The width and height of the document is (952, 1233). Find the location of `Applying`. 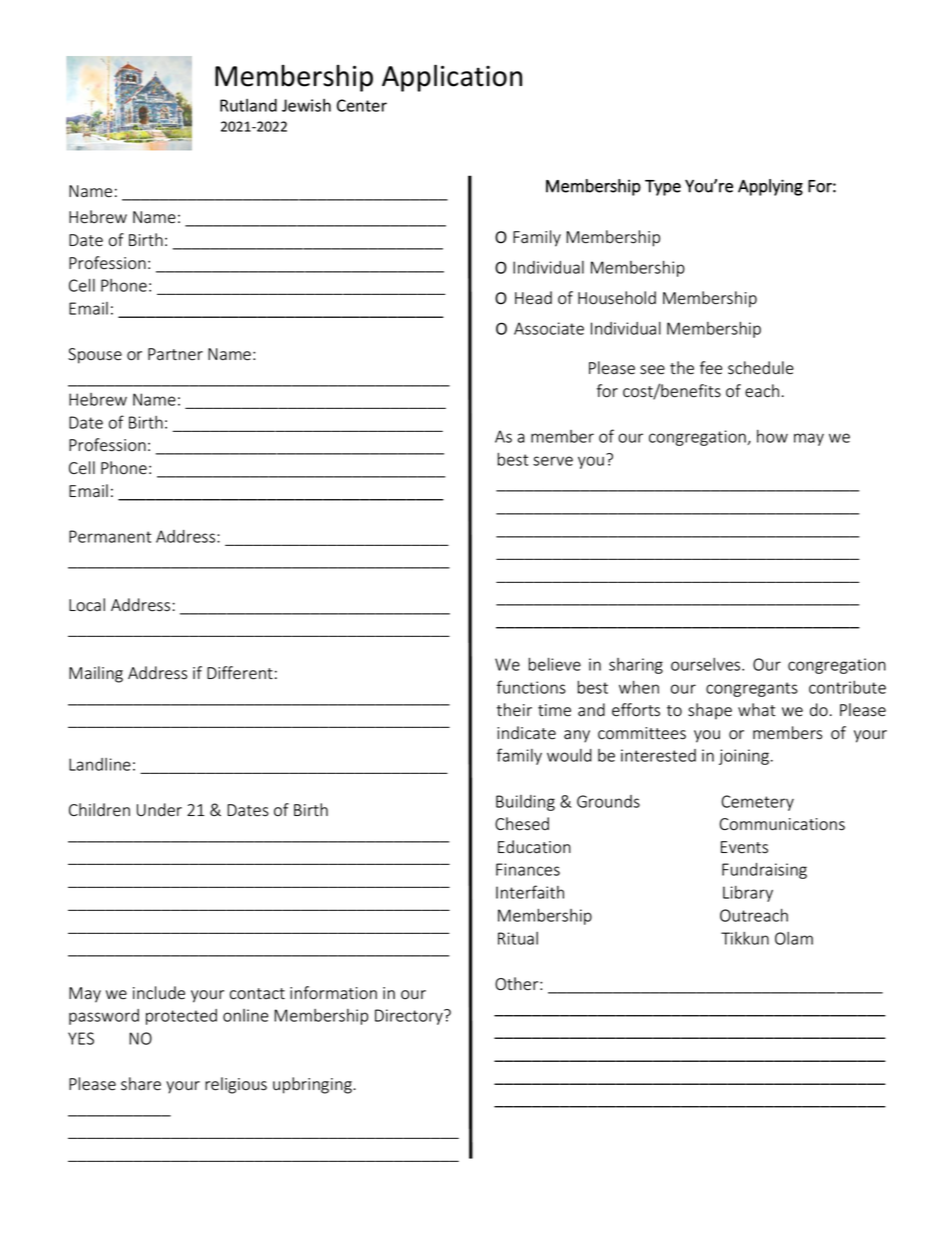

Applying is located at coordinates (770, 187).
